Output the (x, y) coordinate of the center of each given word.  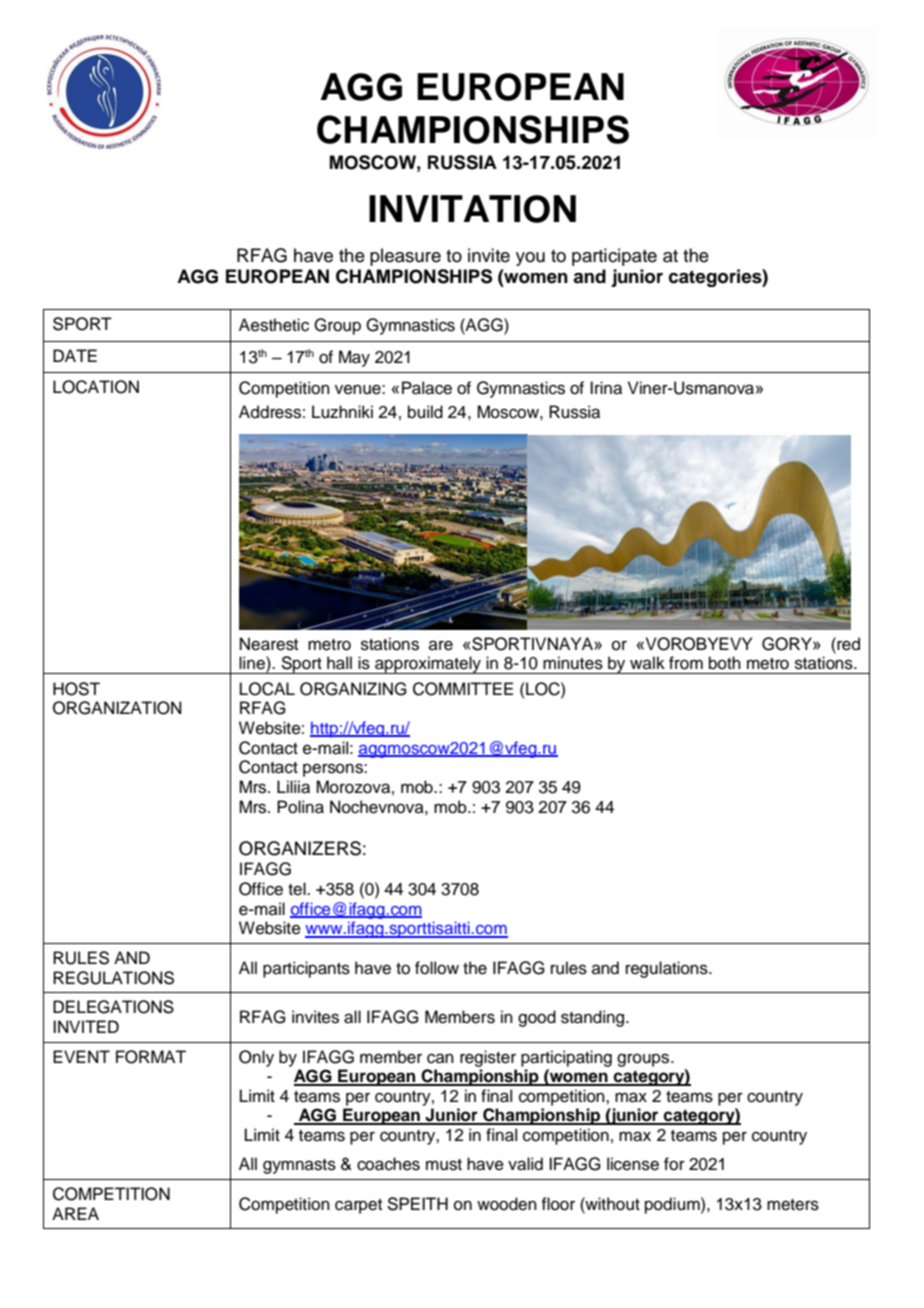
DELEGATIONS (113, 1007)
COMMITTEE (463, 689)
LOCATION (96, 387)
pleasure (405, 257)
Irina (606, 388)
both (725, 663)
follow (437, 968)
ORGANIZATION (117, 708)
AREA (75, 1213)
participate (614, 257)
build (425, 412)
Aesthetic (274, 325)
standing (594, 1018)
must (444, 1165)
